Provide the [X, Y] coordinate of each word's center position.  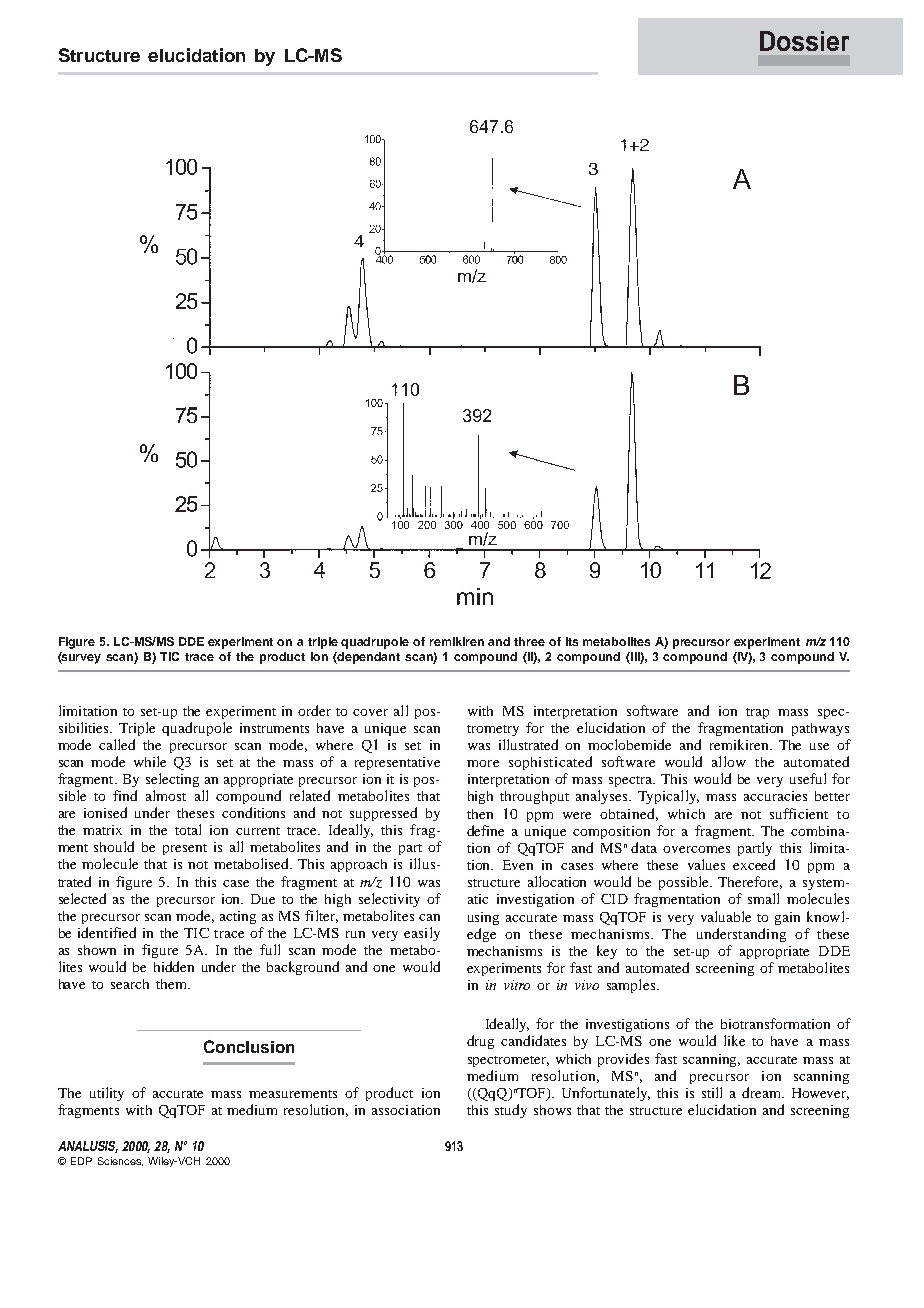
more [483, 763]
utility [107, 1094]
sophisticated [550, 763]
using [483, 918]
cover [370, 712]
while [150, 761]
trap [757, 713]
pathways [820, 729]
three [529, 641]
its [572, 641]
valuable [726, 916]
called [117, 744]
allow [729, 761]
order [314, 710]
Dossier [804, 41]
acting [238, 917]
